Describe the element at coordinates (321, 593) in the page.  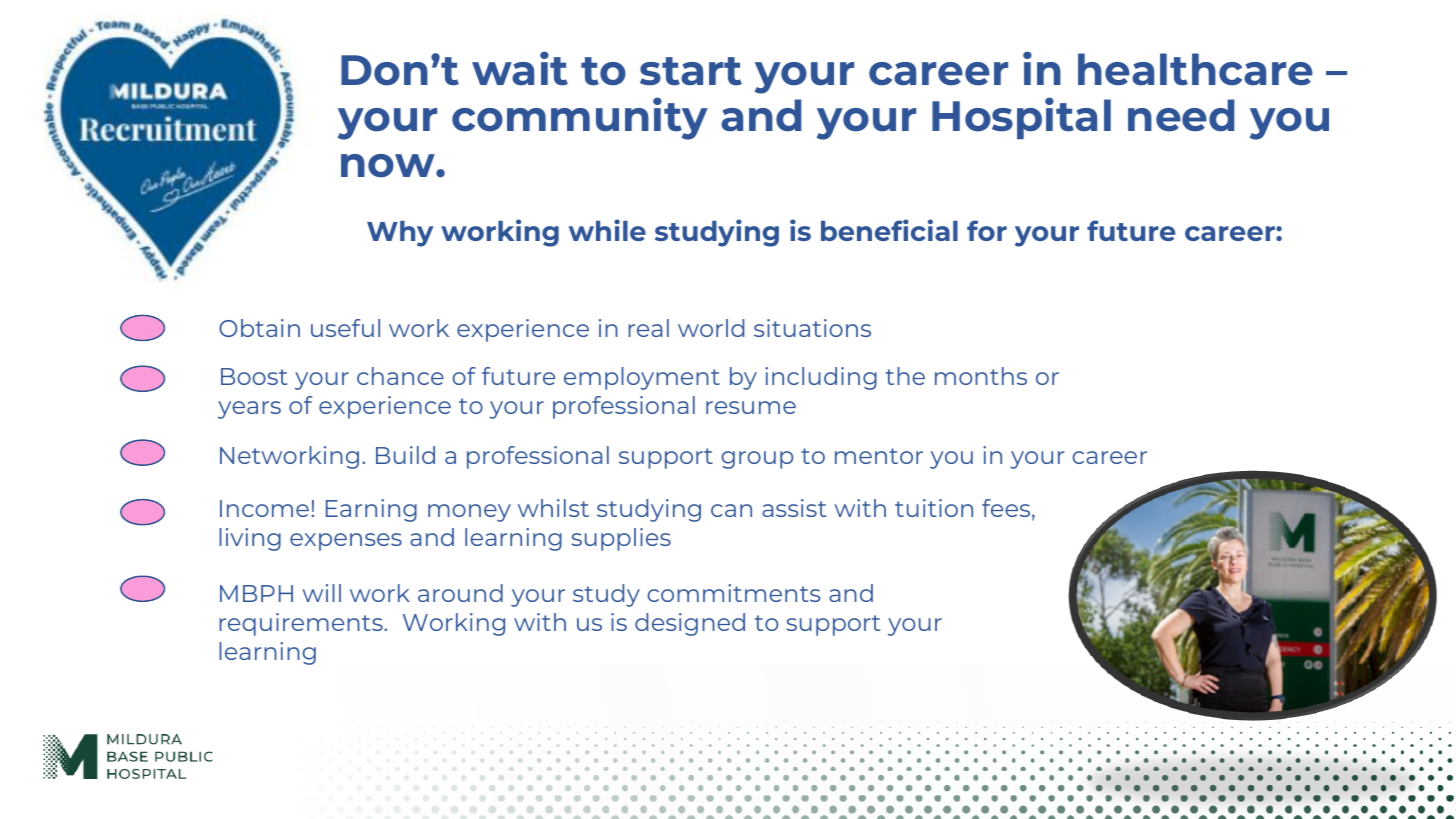
I see `will` at that location.
